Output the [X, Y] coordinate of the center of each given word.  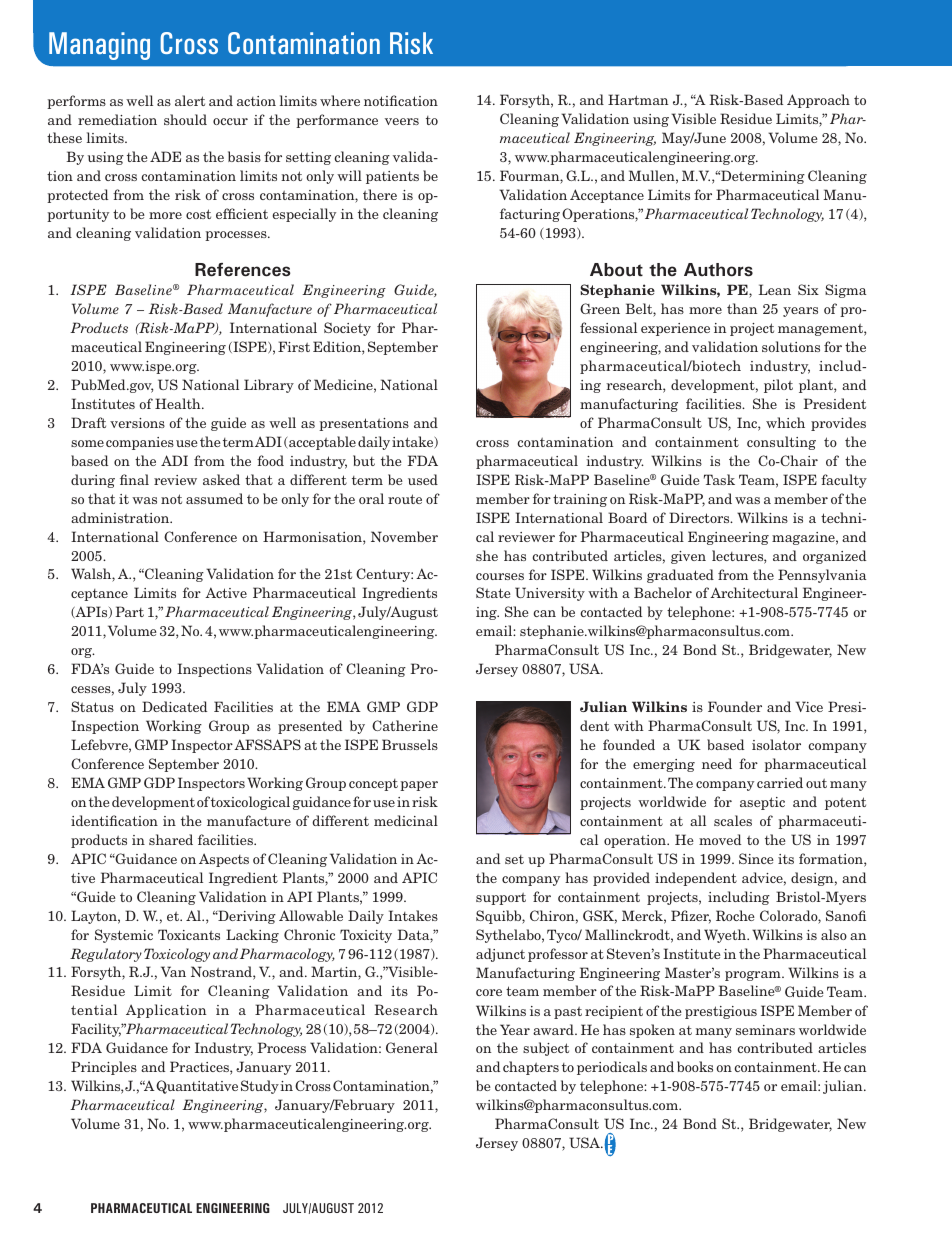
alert [190, 100]
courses [500, 576]
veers [402, 121]
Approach [818, 101]
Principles [104, 1068]
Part [129, 611]
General [412, 1047]
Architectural [754, 592]
